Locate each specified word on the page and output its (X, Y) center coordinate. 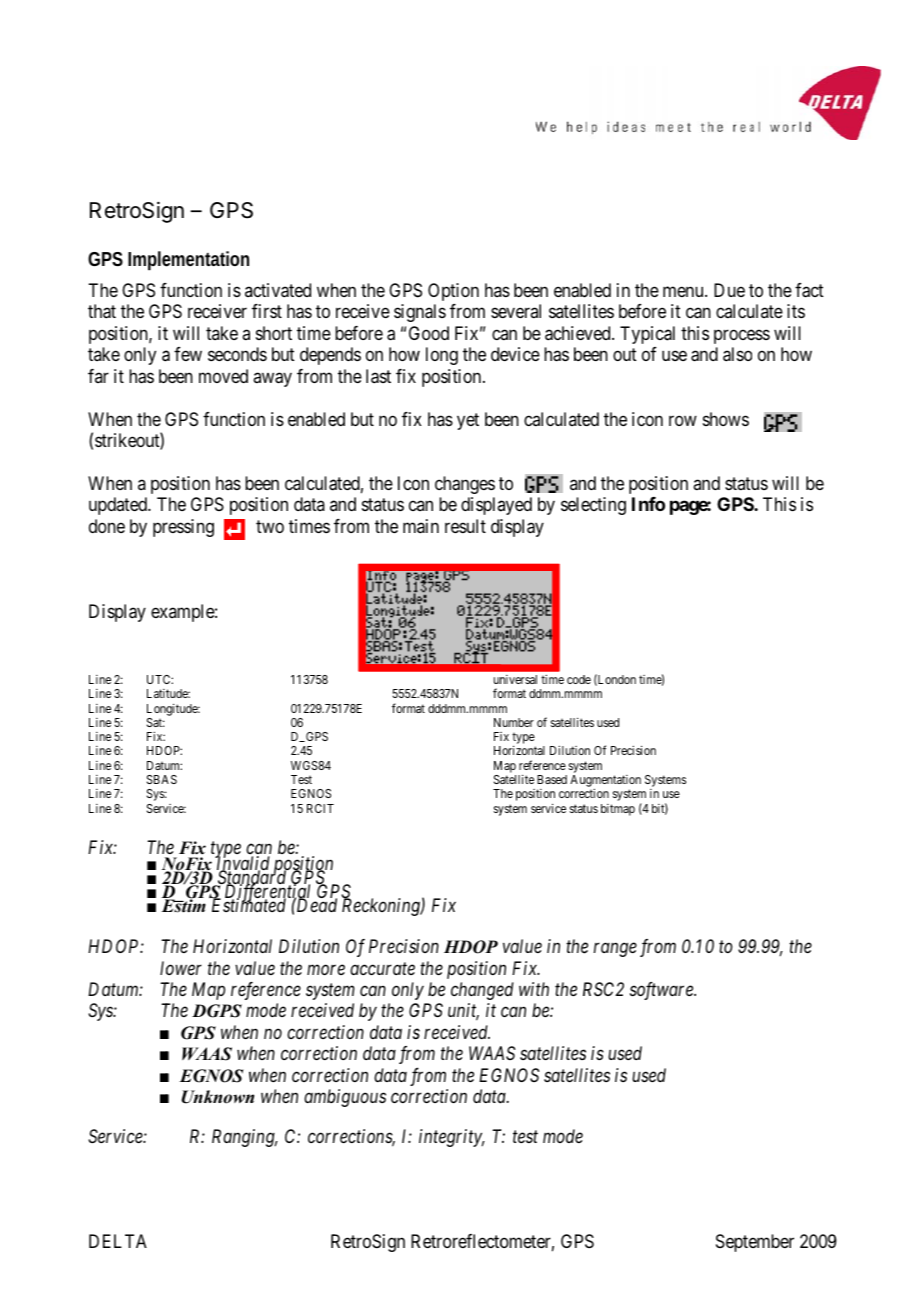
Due (729, 290)
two (270, 526)
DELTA (118, 1241)
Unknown (218, 1097)
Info (648, 504)
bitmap (618, 810)
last (378, 376)
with (534, 989)
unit (463, 1012)
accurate (382, 968)
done (107, 526)
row (683, 420)
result (465, 526)
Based (552, 779)
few (188, 354)
